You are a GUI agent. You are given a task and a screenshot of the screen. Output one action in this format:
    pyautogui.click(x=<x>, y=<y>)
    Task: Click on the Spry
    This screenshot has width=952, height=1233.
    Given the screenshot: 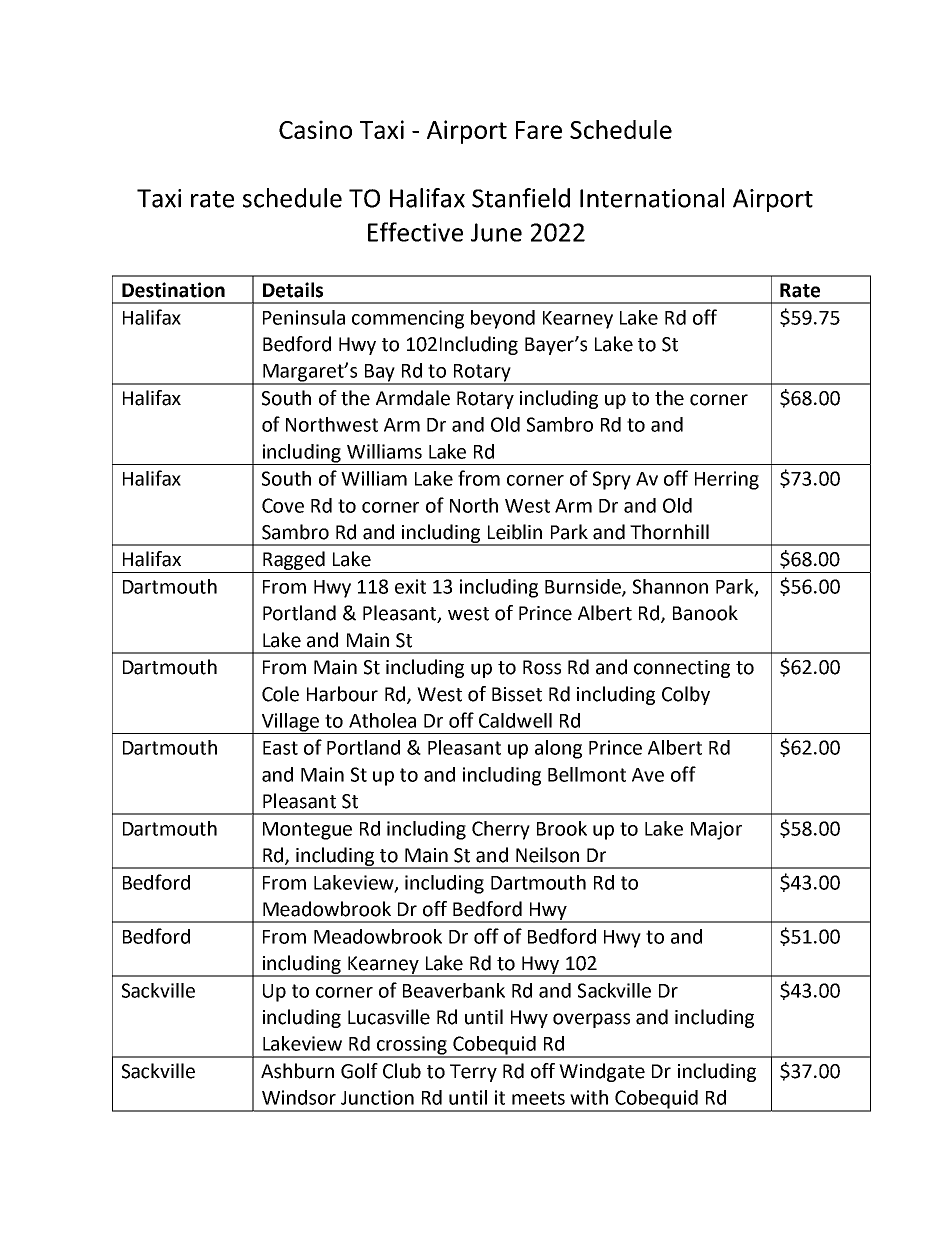 What is the action you would take?
    pyautogui.click(x=612, y=480)
